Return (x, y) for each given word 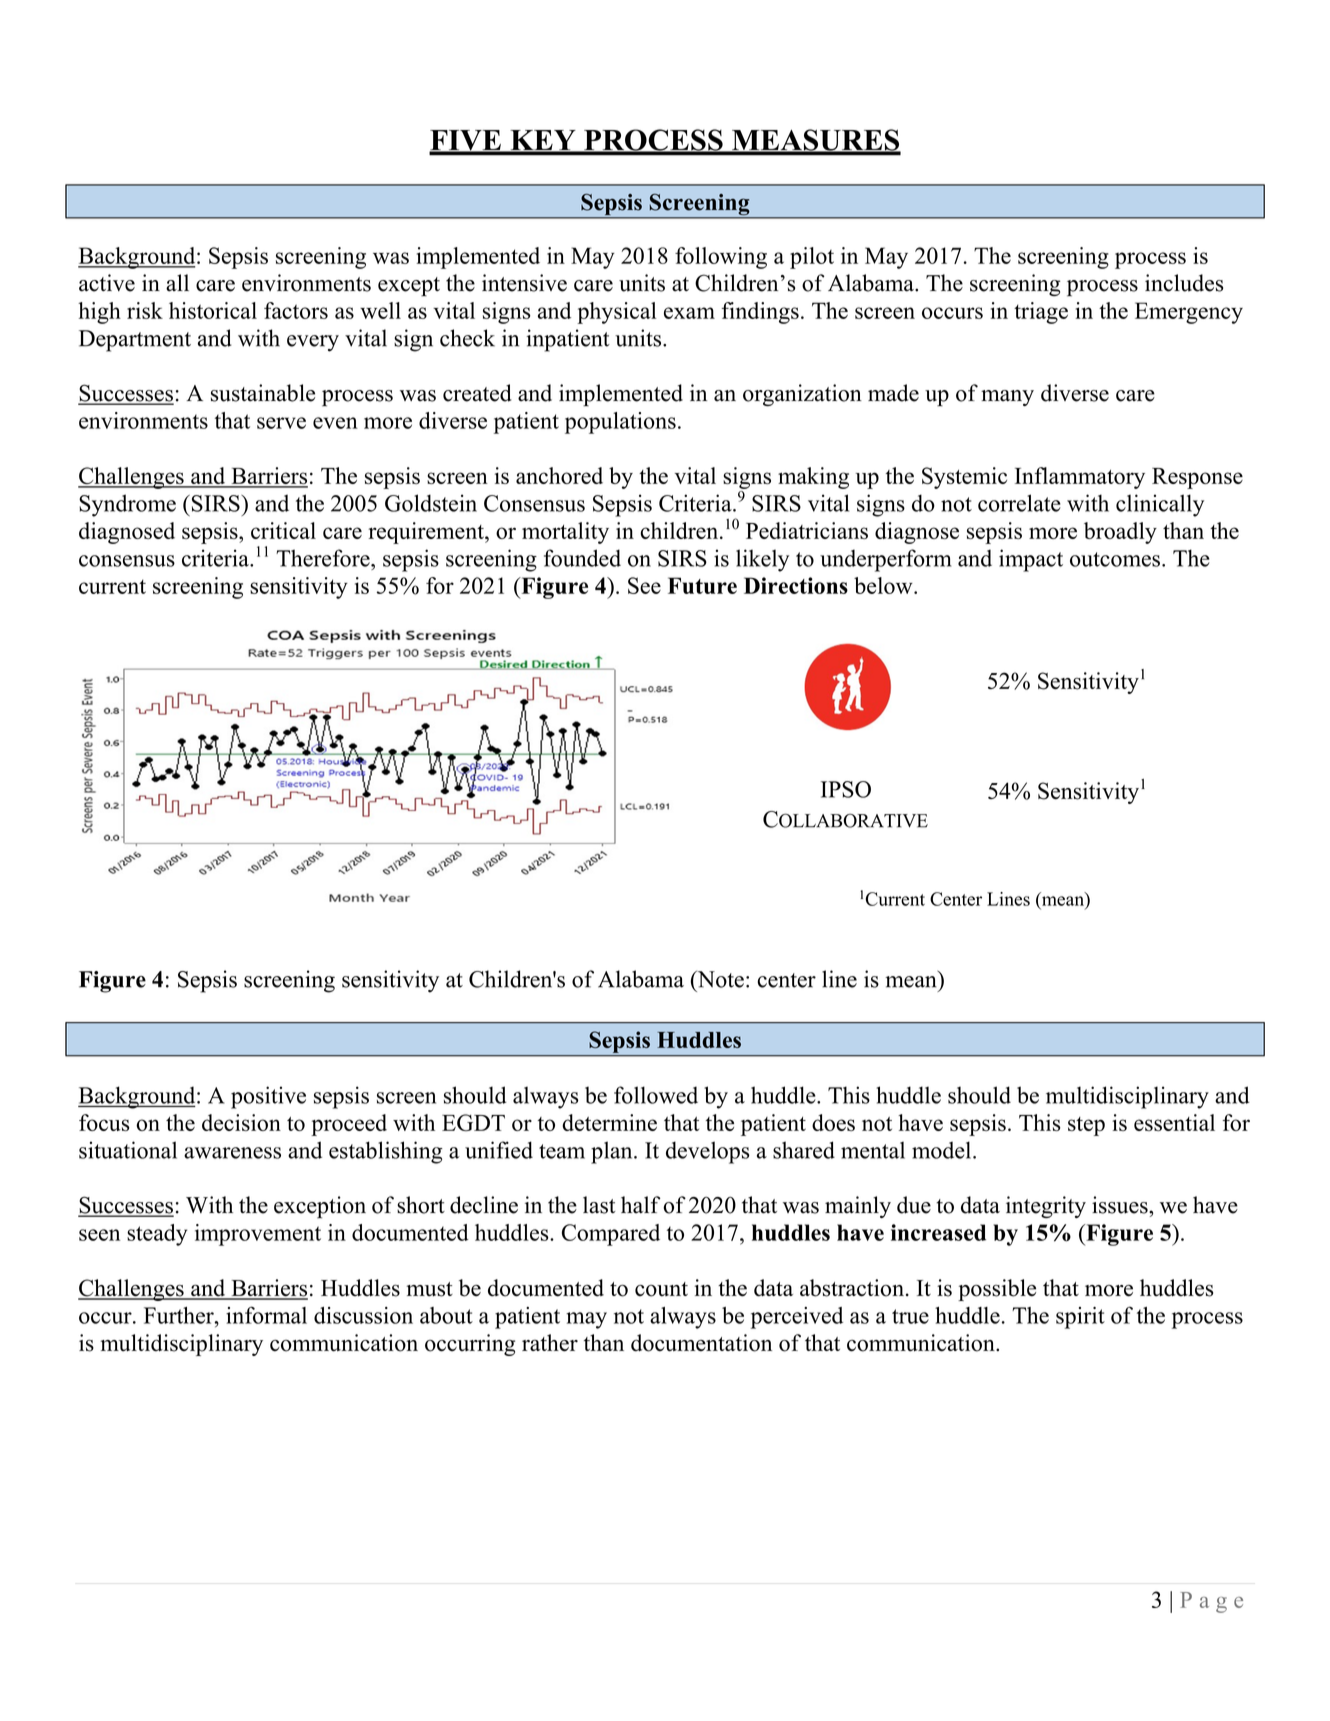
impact (1031, 560)
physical (616, 313)
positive (268, 1097)
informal (266, 1315)
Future (702, 585)
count (661, 1289)
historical (213, 310)
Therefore (324, 558)
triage (1041, 313)
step (1086, 1126)
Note (719, 979)
